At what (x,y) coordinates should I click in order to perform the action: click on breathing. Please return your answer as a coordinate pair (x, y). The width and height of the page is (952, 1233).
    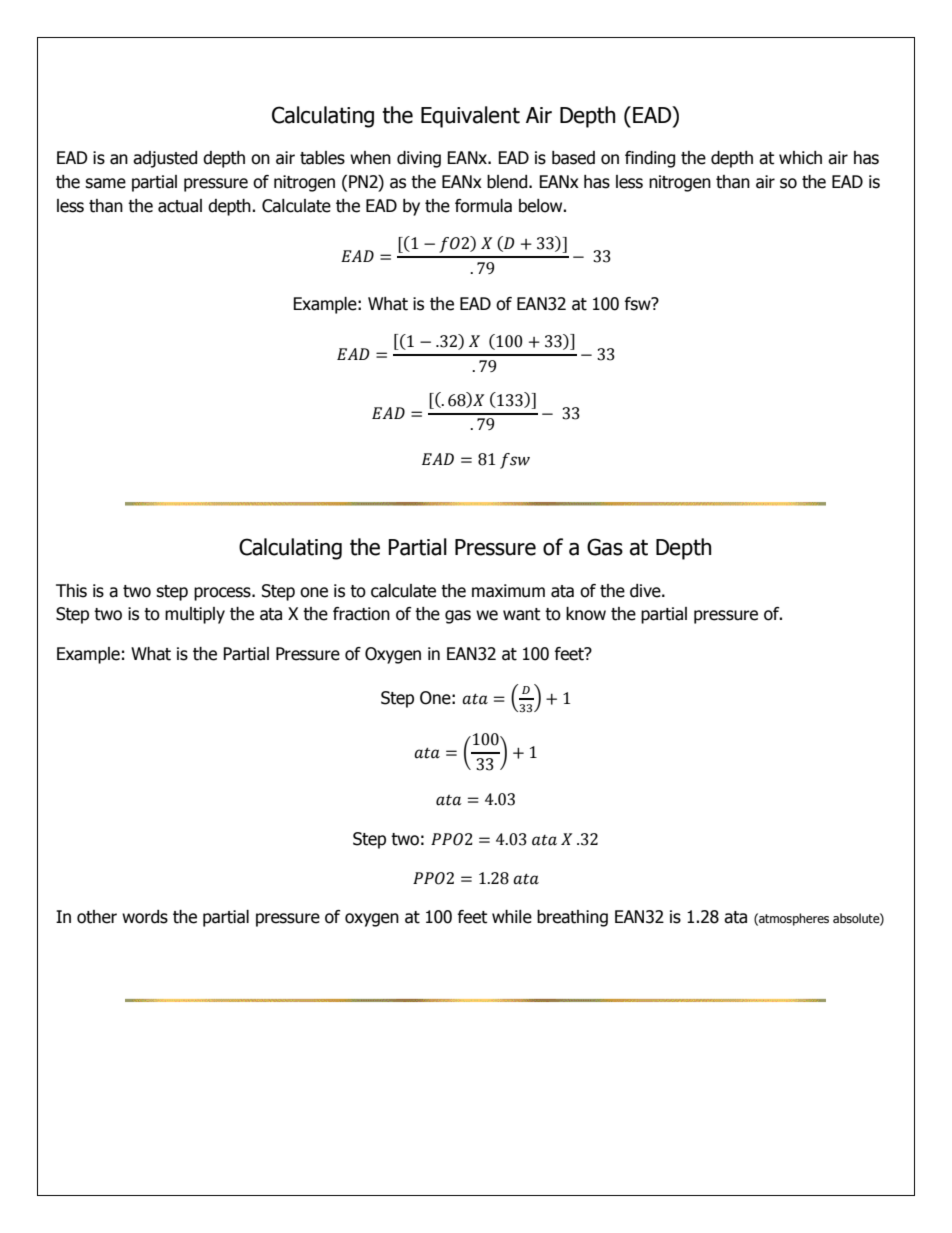
    Looking at the image, I should click on (572, 918).
